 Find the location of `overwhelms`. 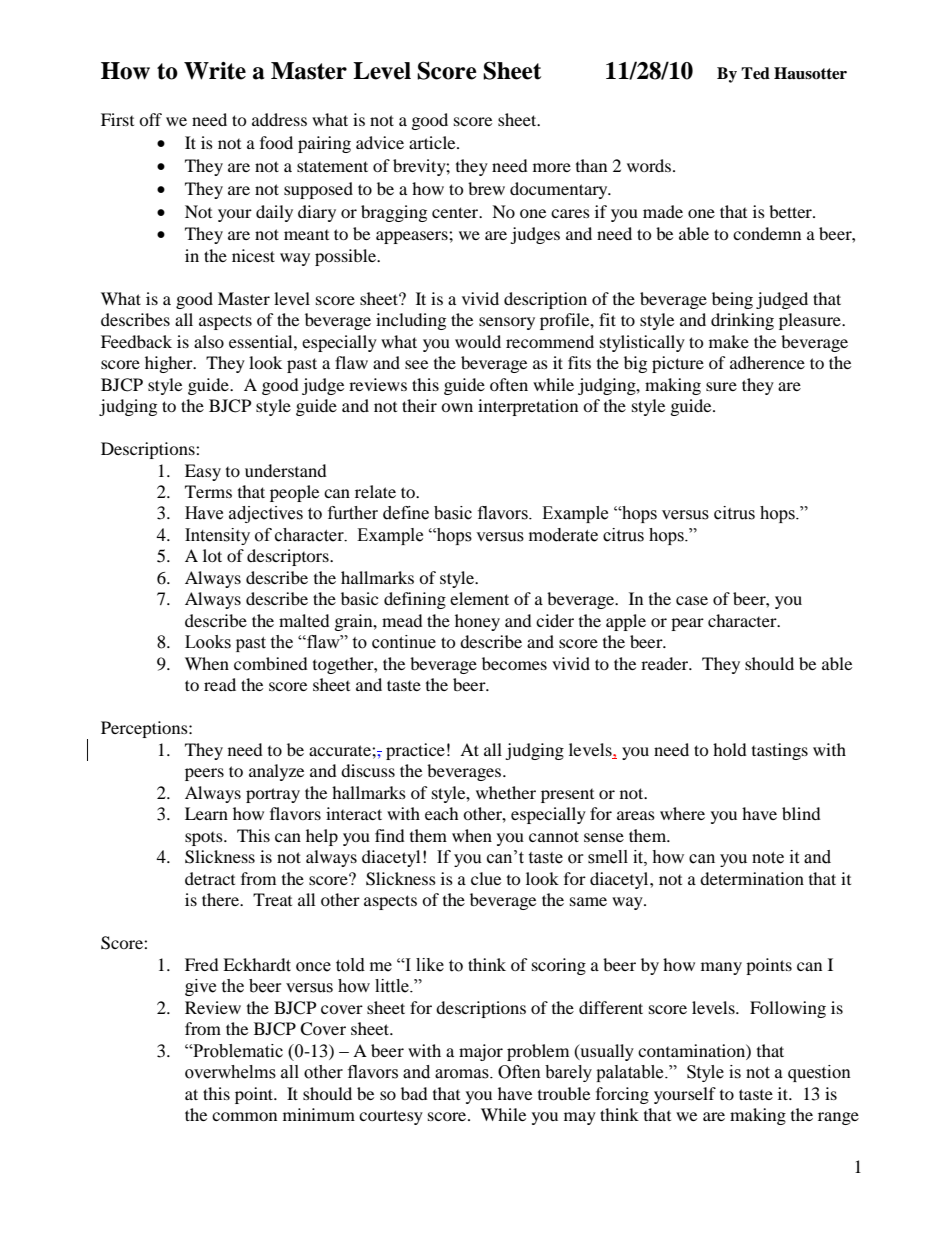

overwhelms is located at coordinates (230, 1072).
